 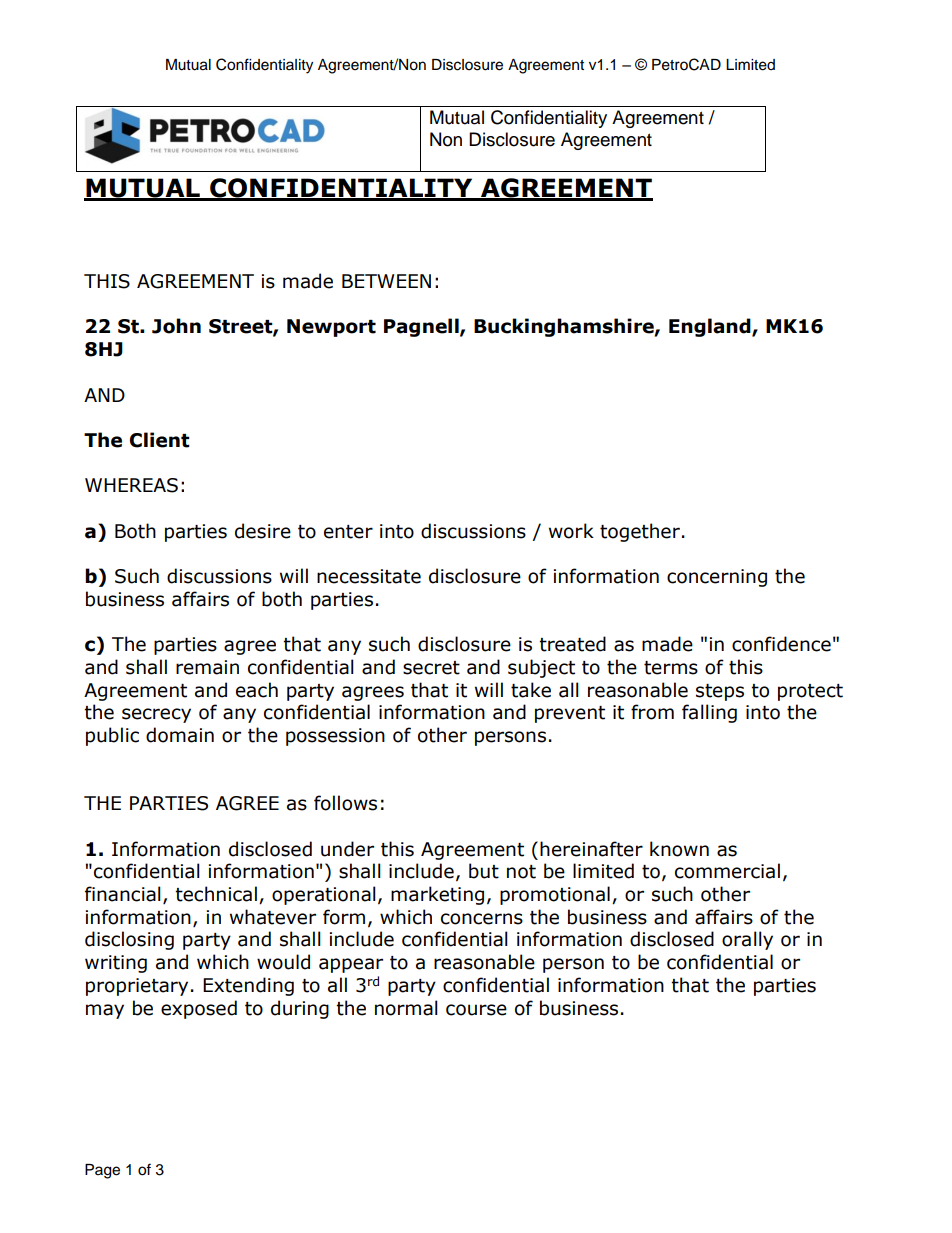 I want to click on Page, so click(x=102, y=1171).
